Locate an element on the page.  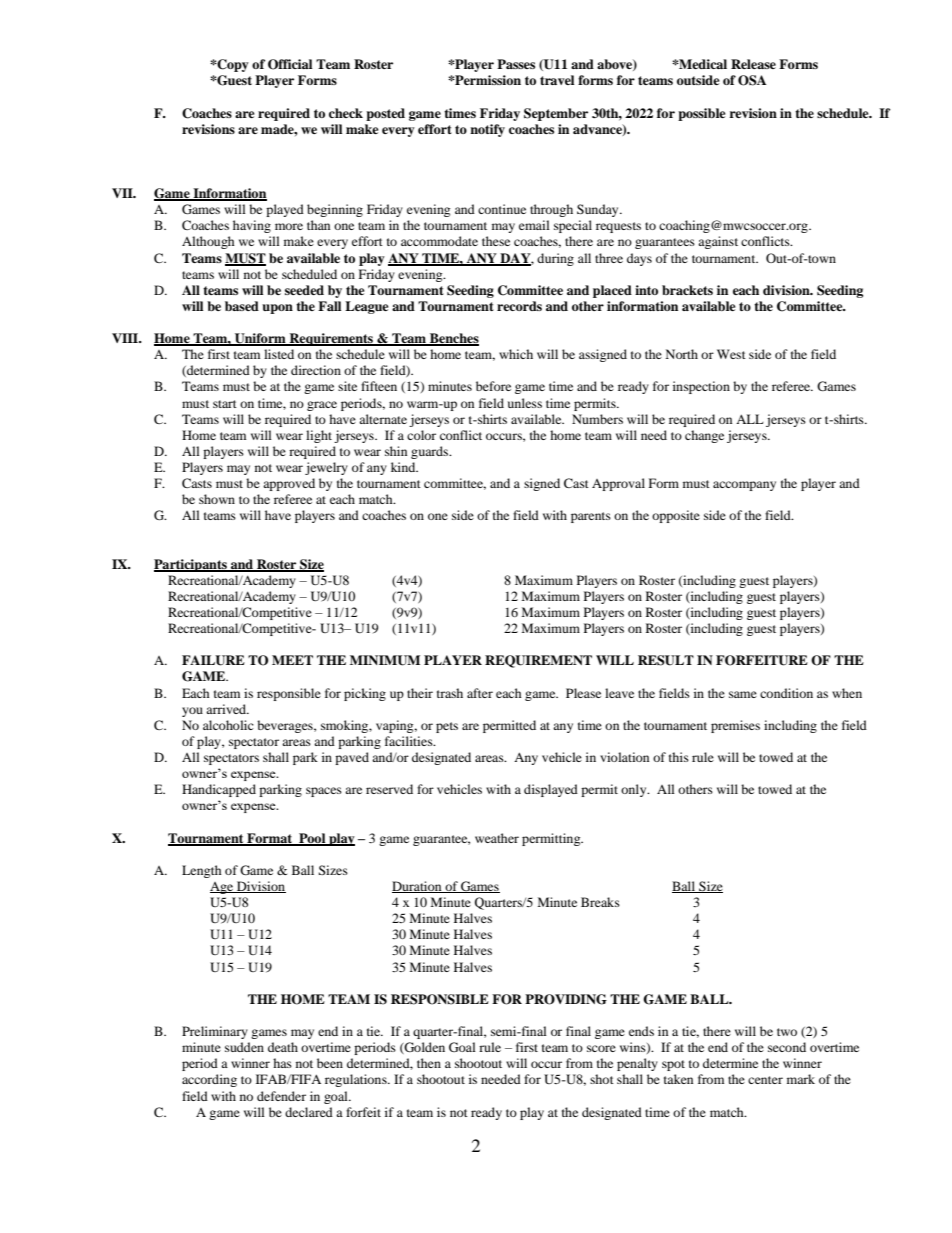
Official is located at coordinates (290, 64).
